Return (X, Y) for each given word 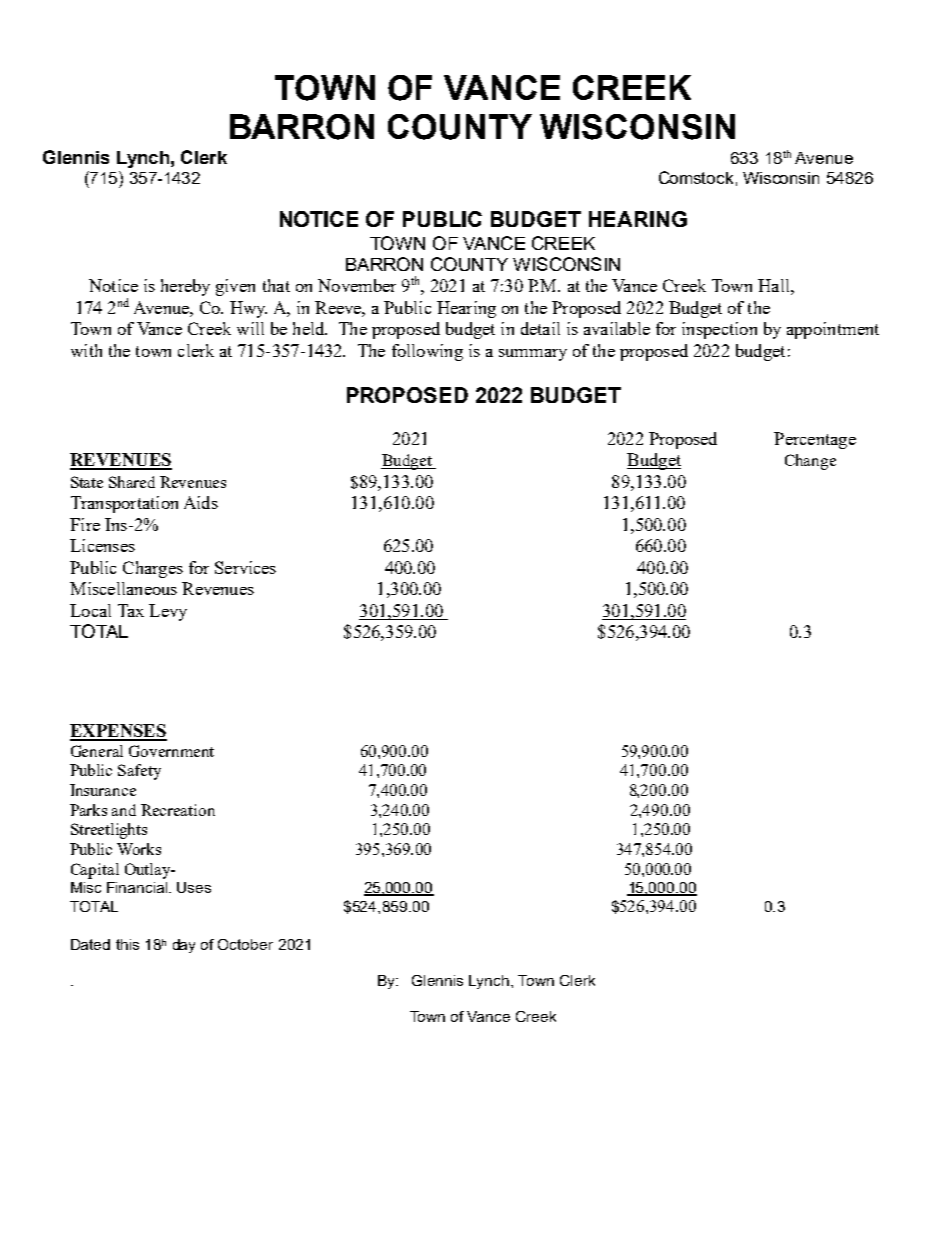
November (357, 285)
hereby (185, 287)
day (184, 946)
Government (171, 751)
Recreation (178, 810)
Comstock (696, 177)
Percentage (815, 440)
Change (810, 462)
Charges (153, 569)
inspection (719, 330)
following (427, 352)
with (86, 350)
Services (245, 567)
